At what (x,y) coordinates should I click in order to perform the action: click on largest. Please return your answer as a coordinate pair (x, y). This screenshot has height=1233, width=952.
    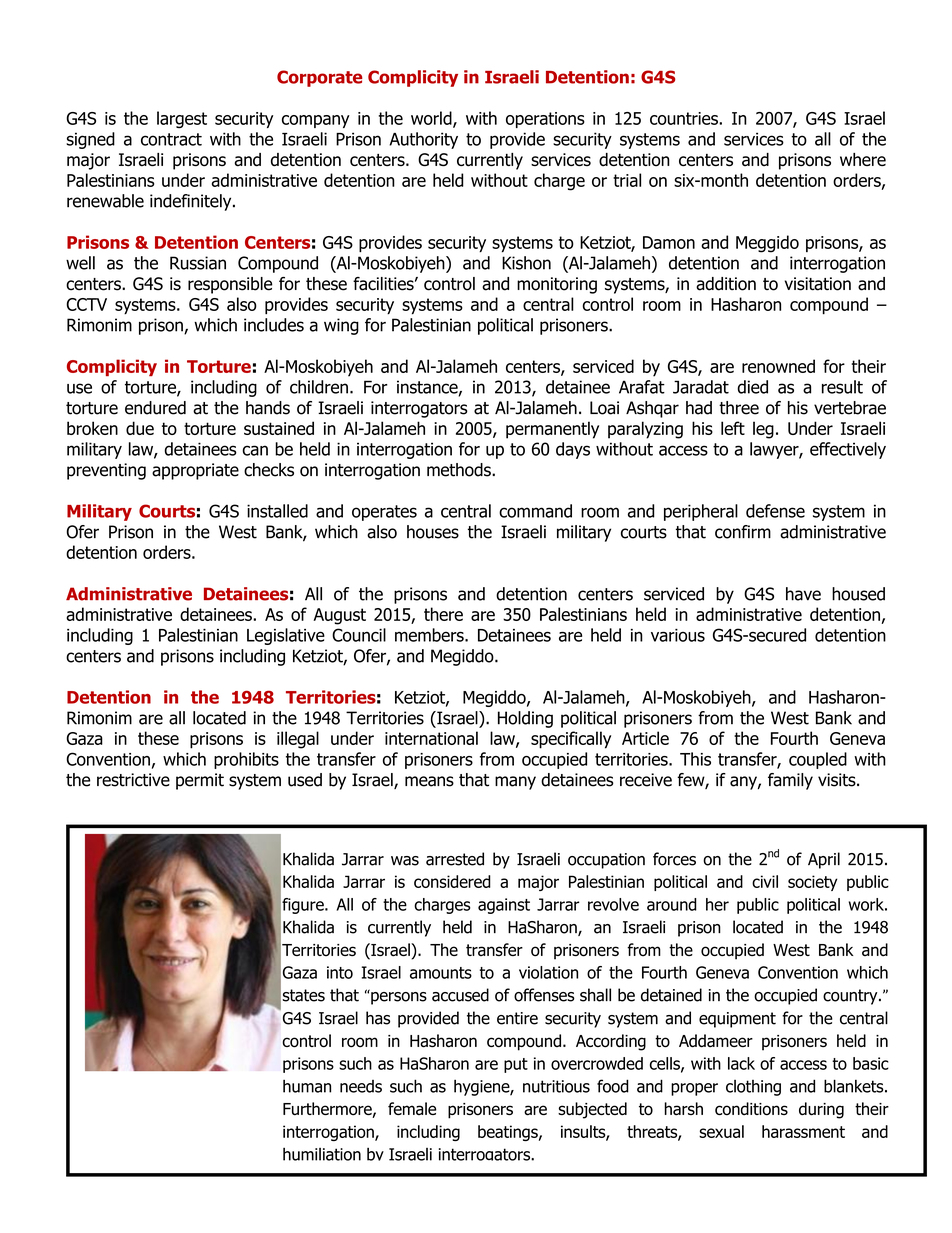
    Looking at the image, I should click on (182, 119).
